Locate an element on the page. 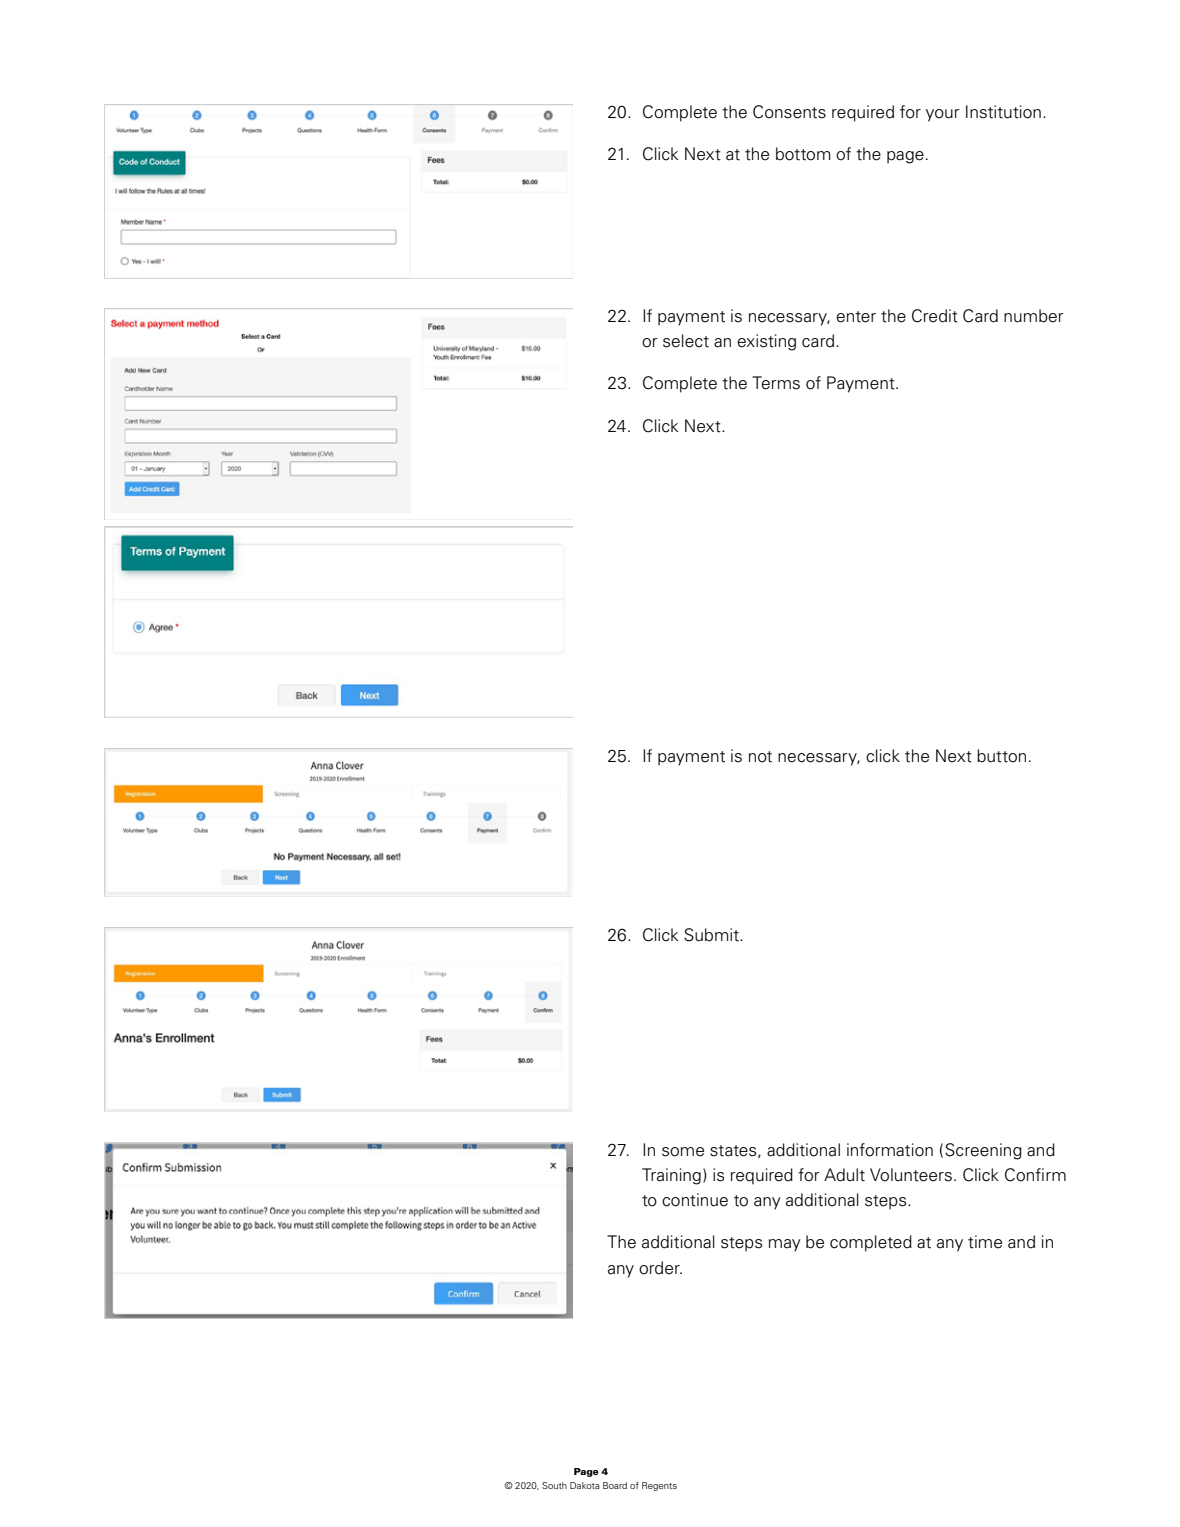 The image size is (1180, 1527). Terms is located at coordinates (776, 383).
